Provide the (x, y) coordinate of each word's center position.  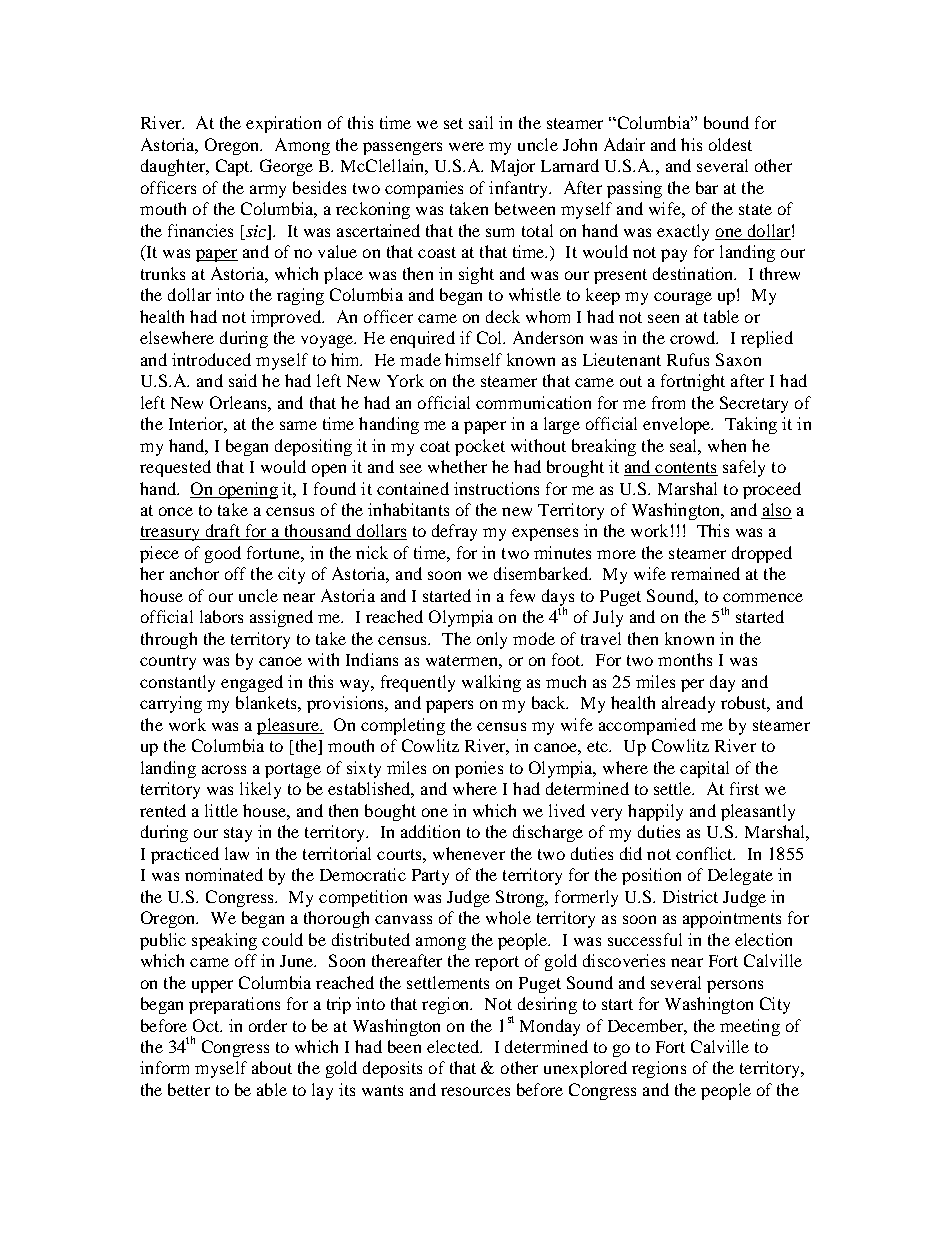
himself (473, 359)
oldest (730, 144)
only (492, 640)
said (243, 380)
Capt (234, 167)
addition (430, 831)
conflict (705, 853)
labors (221, 616)
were (466, 146)
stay (238, 834)
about (272, 1067)
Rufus (688, 359)
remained (705, 573)
